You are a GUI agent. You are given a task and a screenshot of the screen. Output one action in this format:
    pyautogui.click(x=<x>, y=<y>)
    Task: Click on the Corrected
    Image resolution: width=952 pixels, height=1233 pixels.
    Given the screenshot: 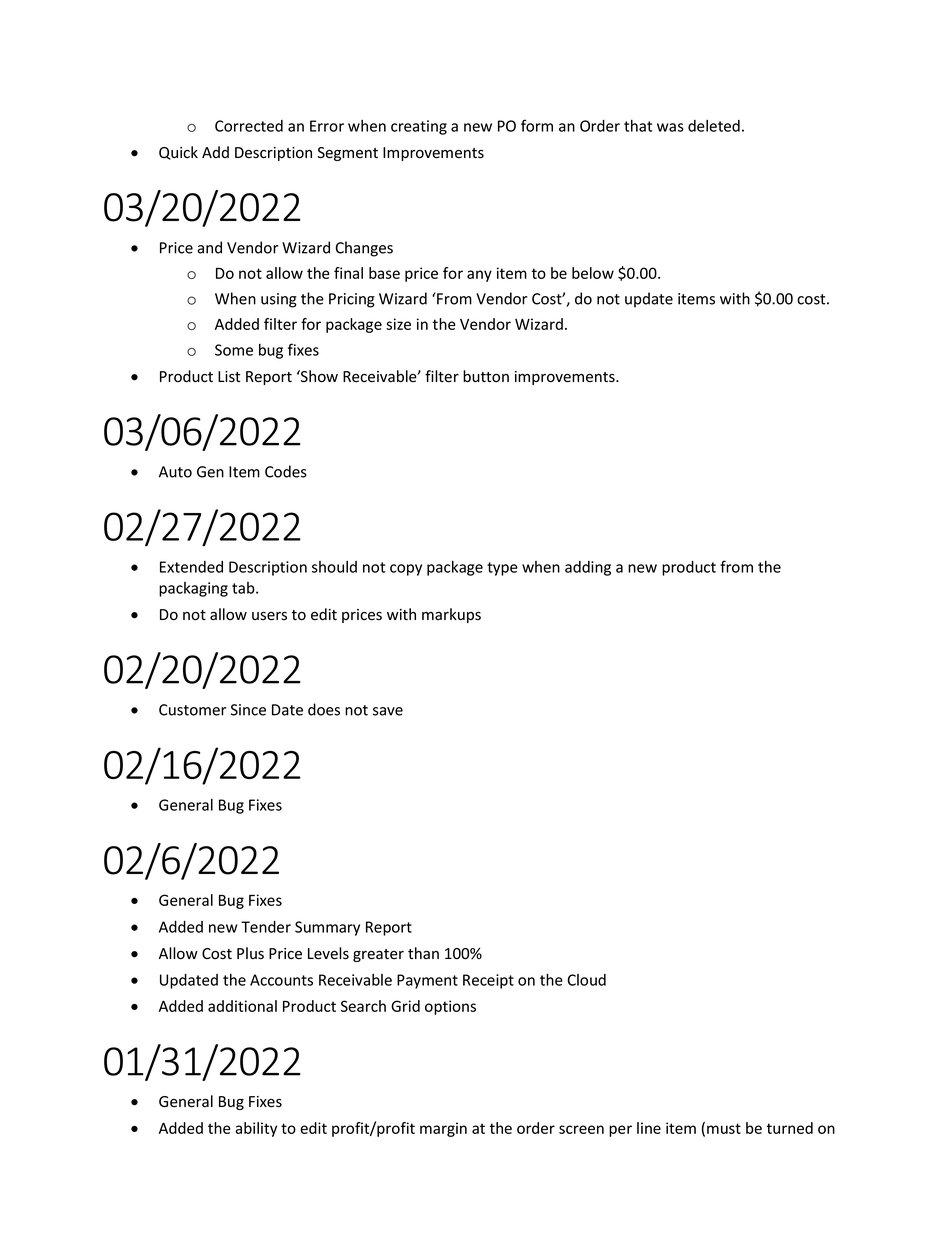 What is the action you would take?
    pyautogui.click(x=249, y=126)
